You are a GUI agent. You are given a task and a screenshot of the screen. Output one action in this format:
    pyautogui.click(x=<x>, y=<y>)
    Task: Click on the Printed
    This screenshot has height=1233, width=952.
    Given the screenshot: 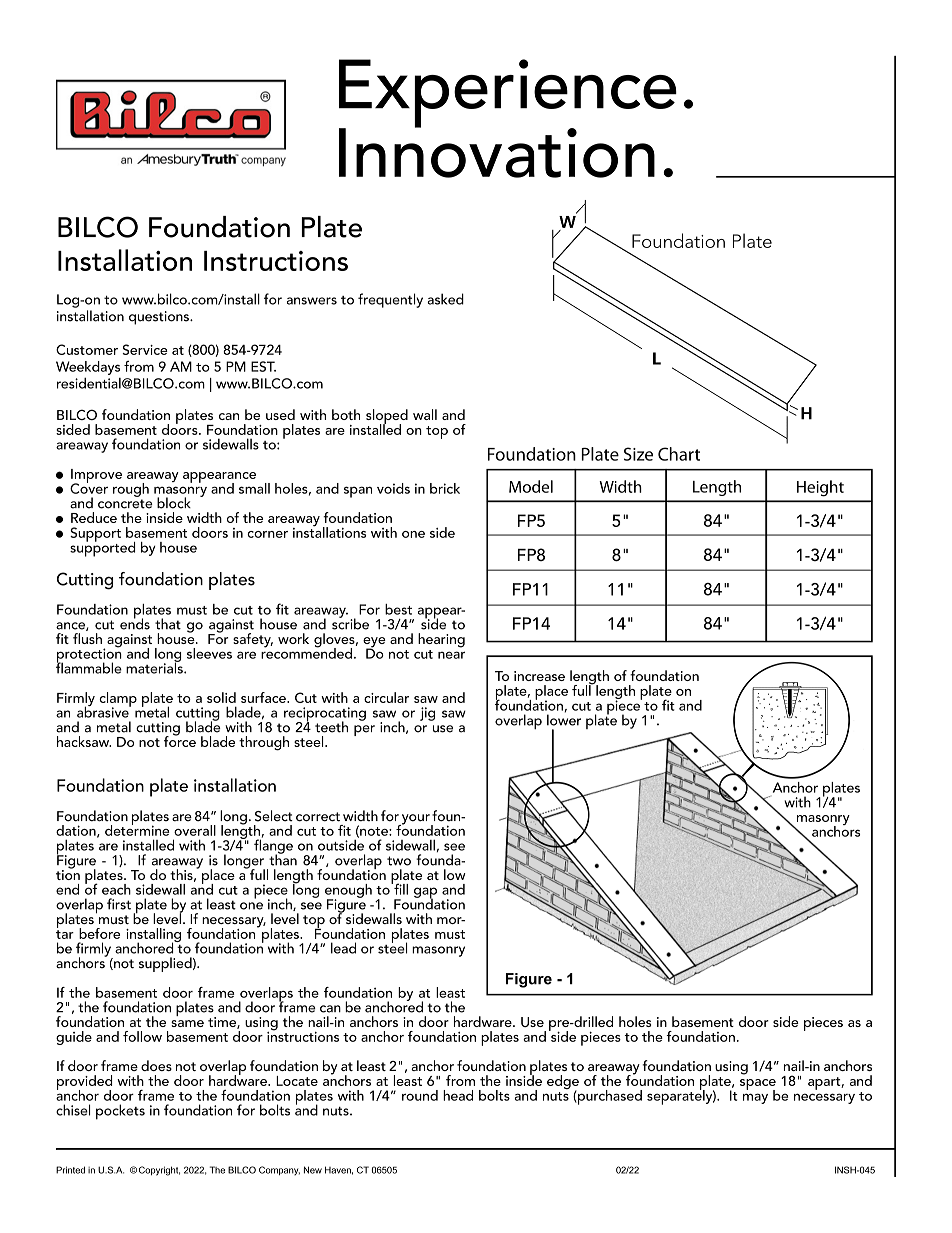 What is the action you would take?
    pyautogui.click(x=70, y=1170)
